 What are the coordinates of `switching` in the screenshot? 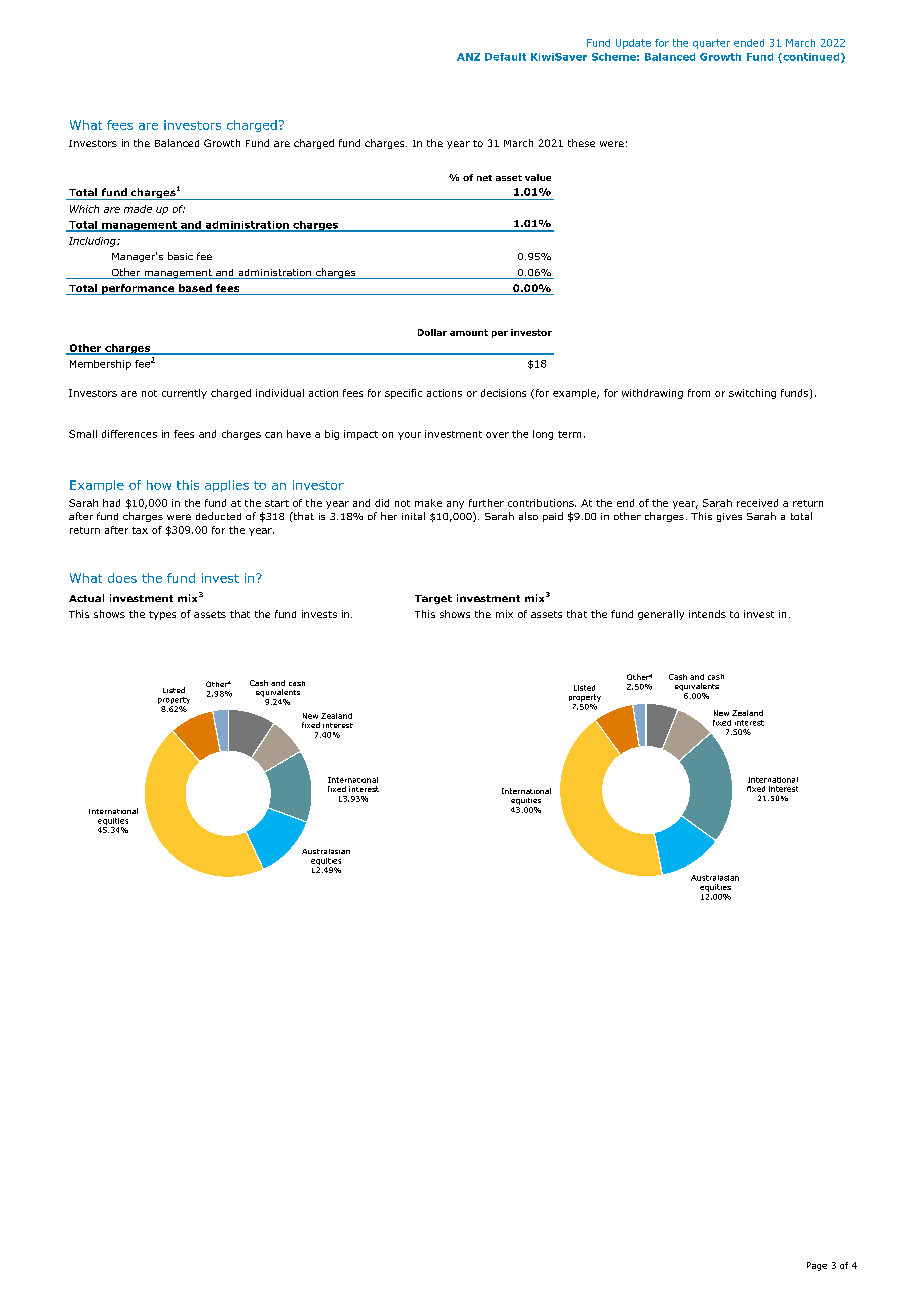 It's located at (752, 394).
